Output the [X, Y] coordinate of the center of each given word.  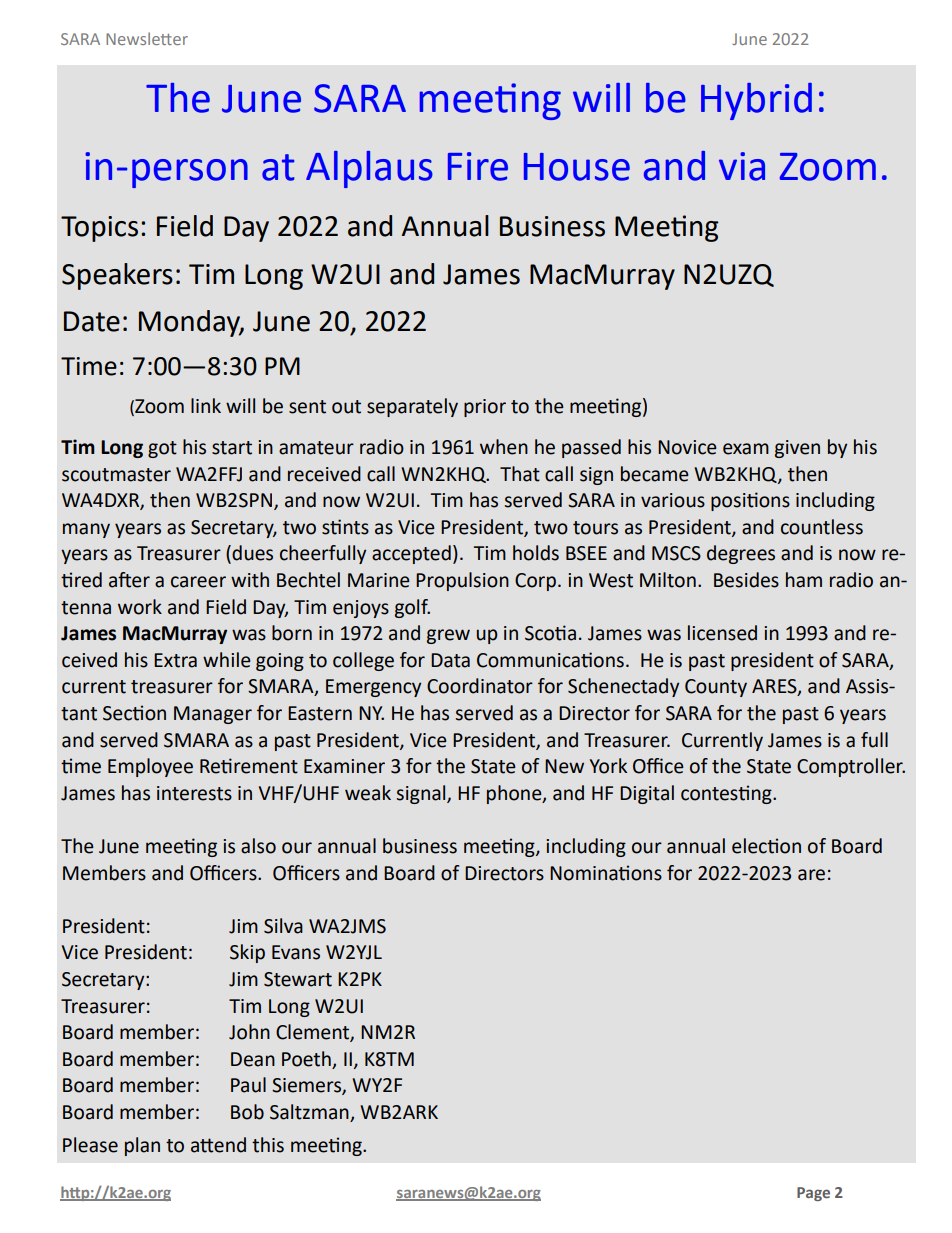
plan [142, 1146]
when [504, 447]
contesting [727, 794]
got [162, 449]
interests [194, 793]
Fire [478, 166]
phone [515, 794]
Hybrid [756, 101]
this [268, 1145]
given [797, 449]
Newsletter [147, 38]
